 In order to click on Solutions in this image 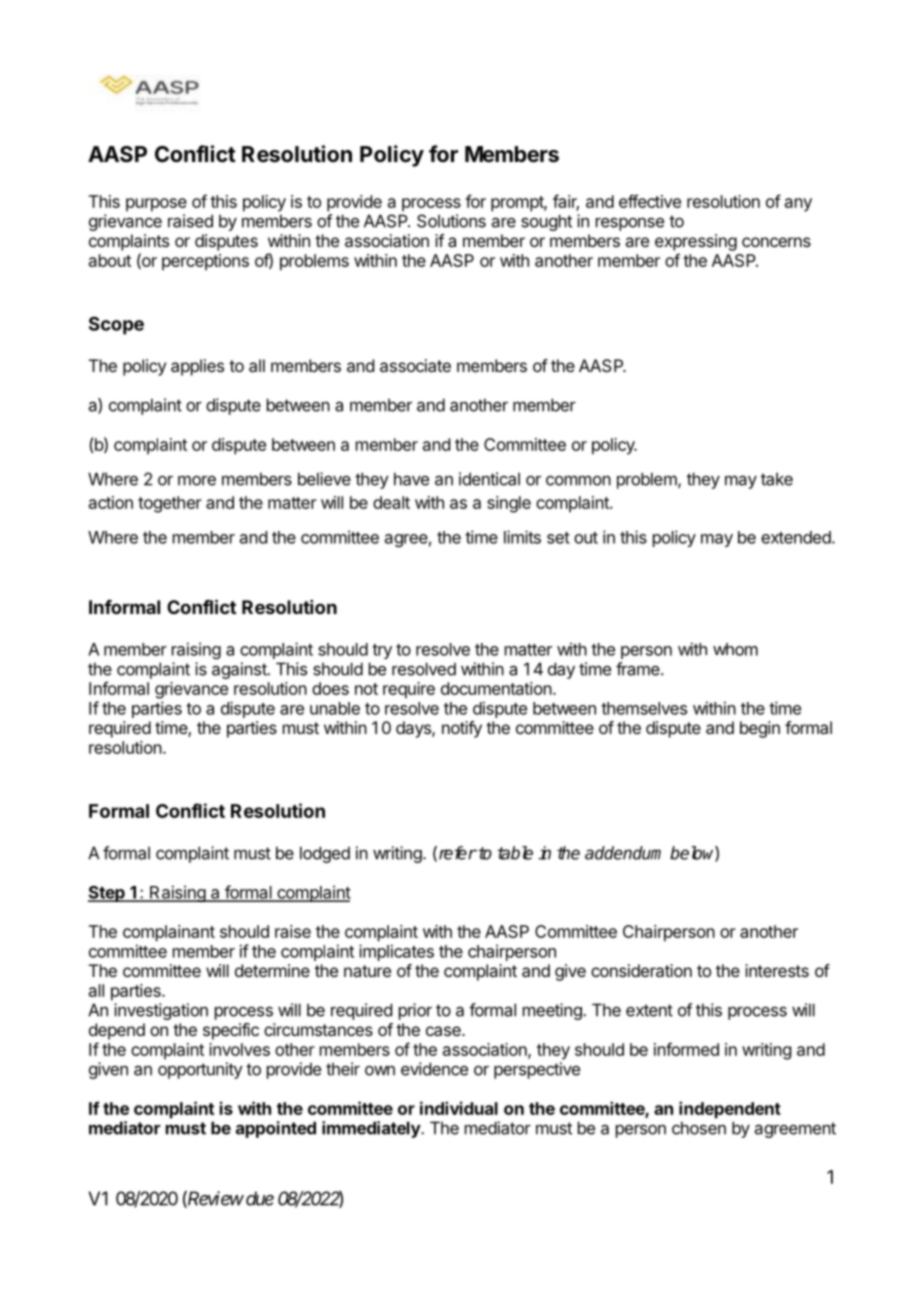, I will do `click(451, 221)`.
